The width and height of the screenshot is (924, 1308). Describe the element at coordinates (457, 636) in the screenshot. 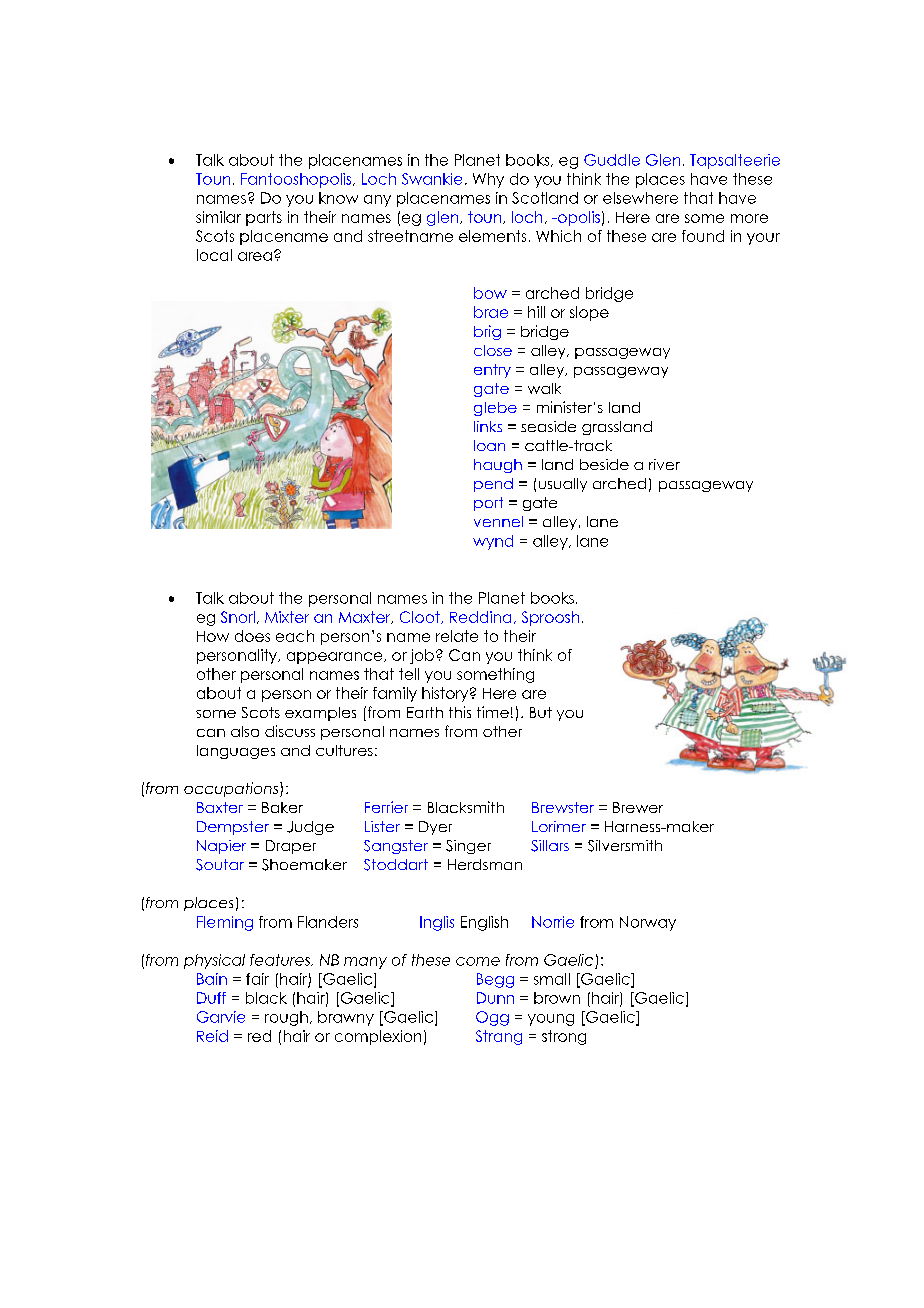

I see `relate` at that location.
